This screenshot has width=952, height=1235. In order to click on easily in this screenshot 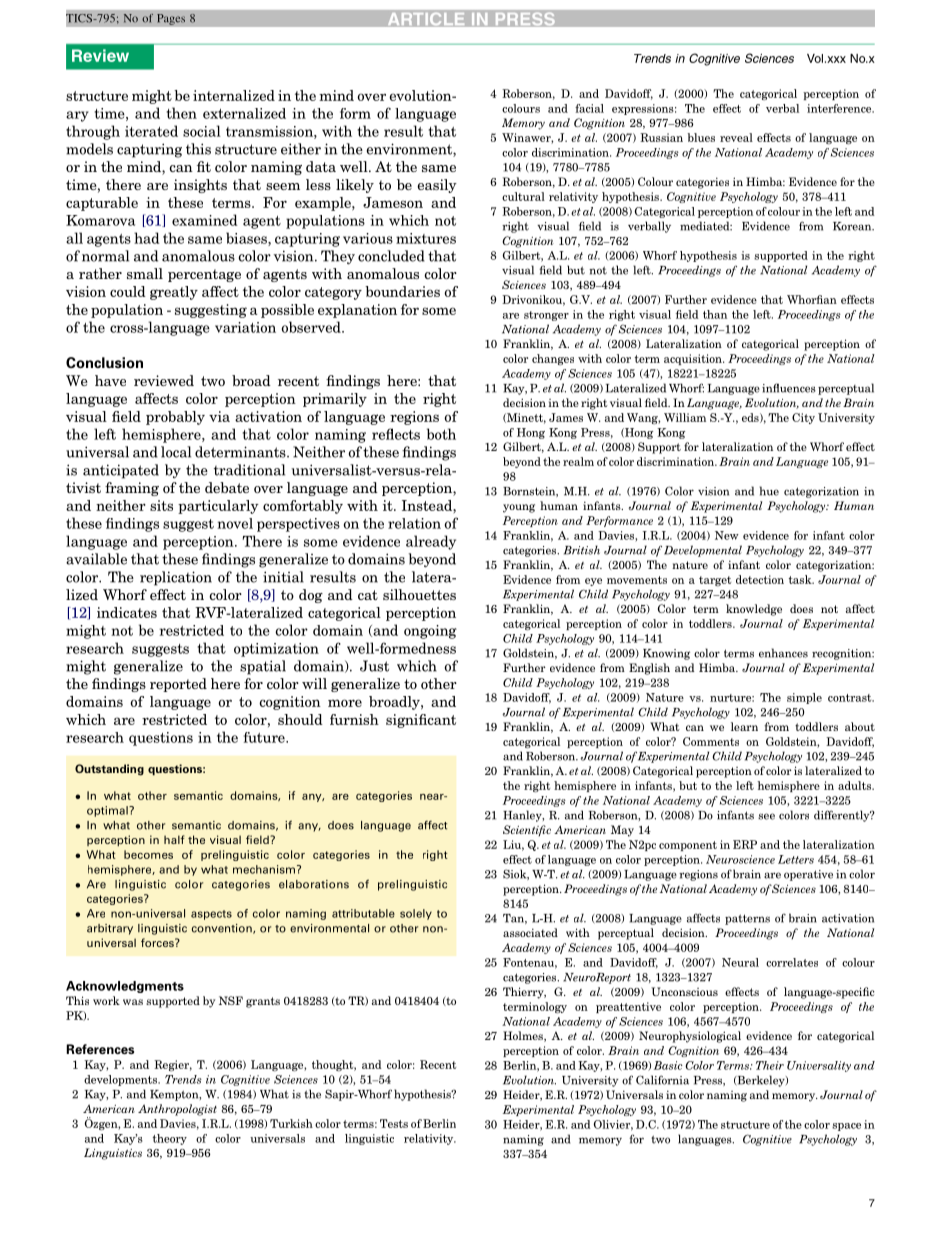, I will do `click(437, 186)`.
